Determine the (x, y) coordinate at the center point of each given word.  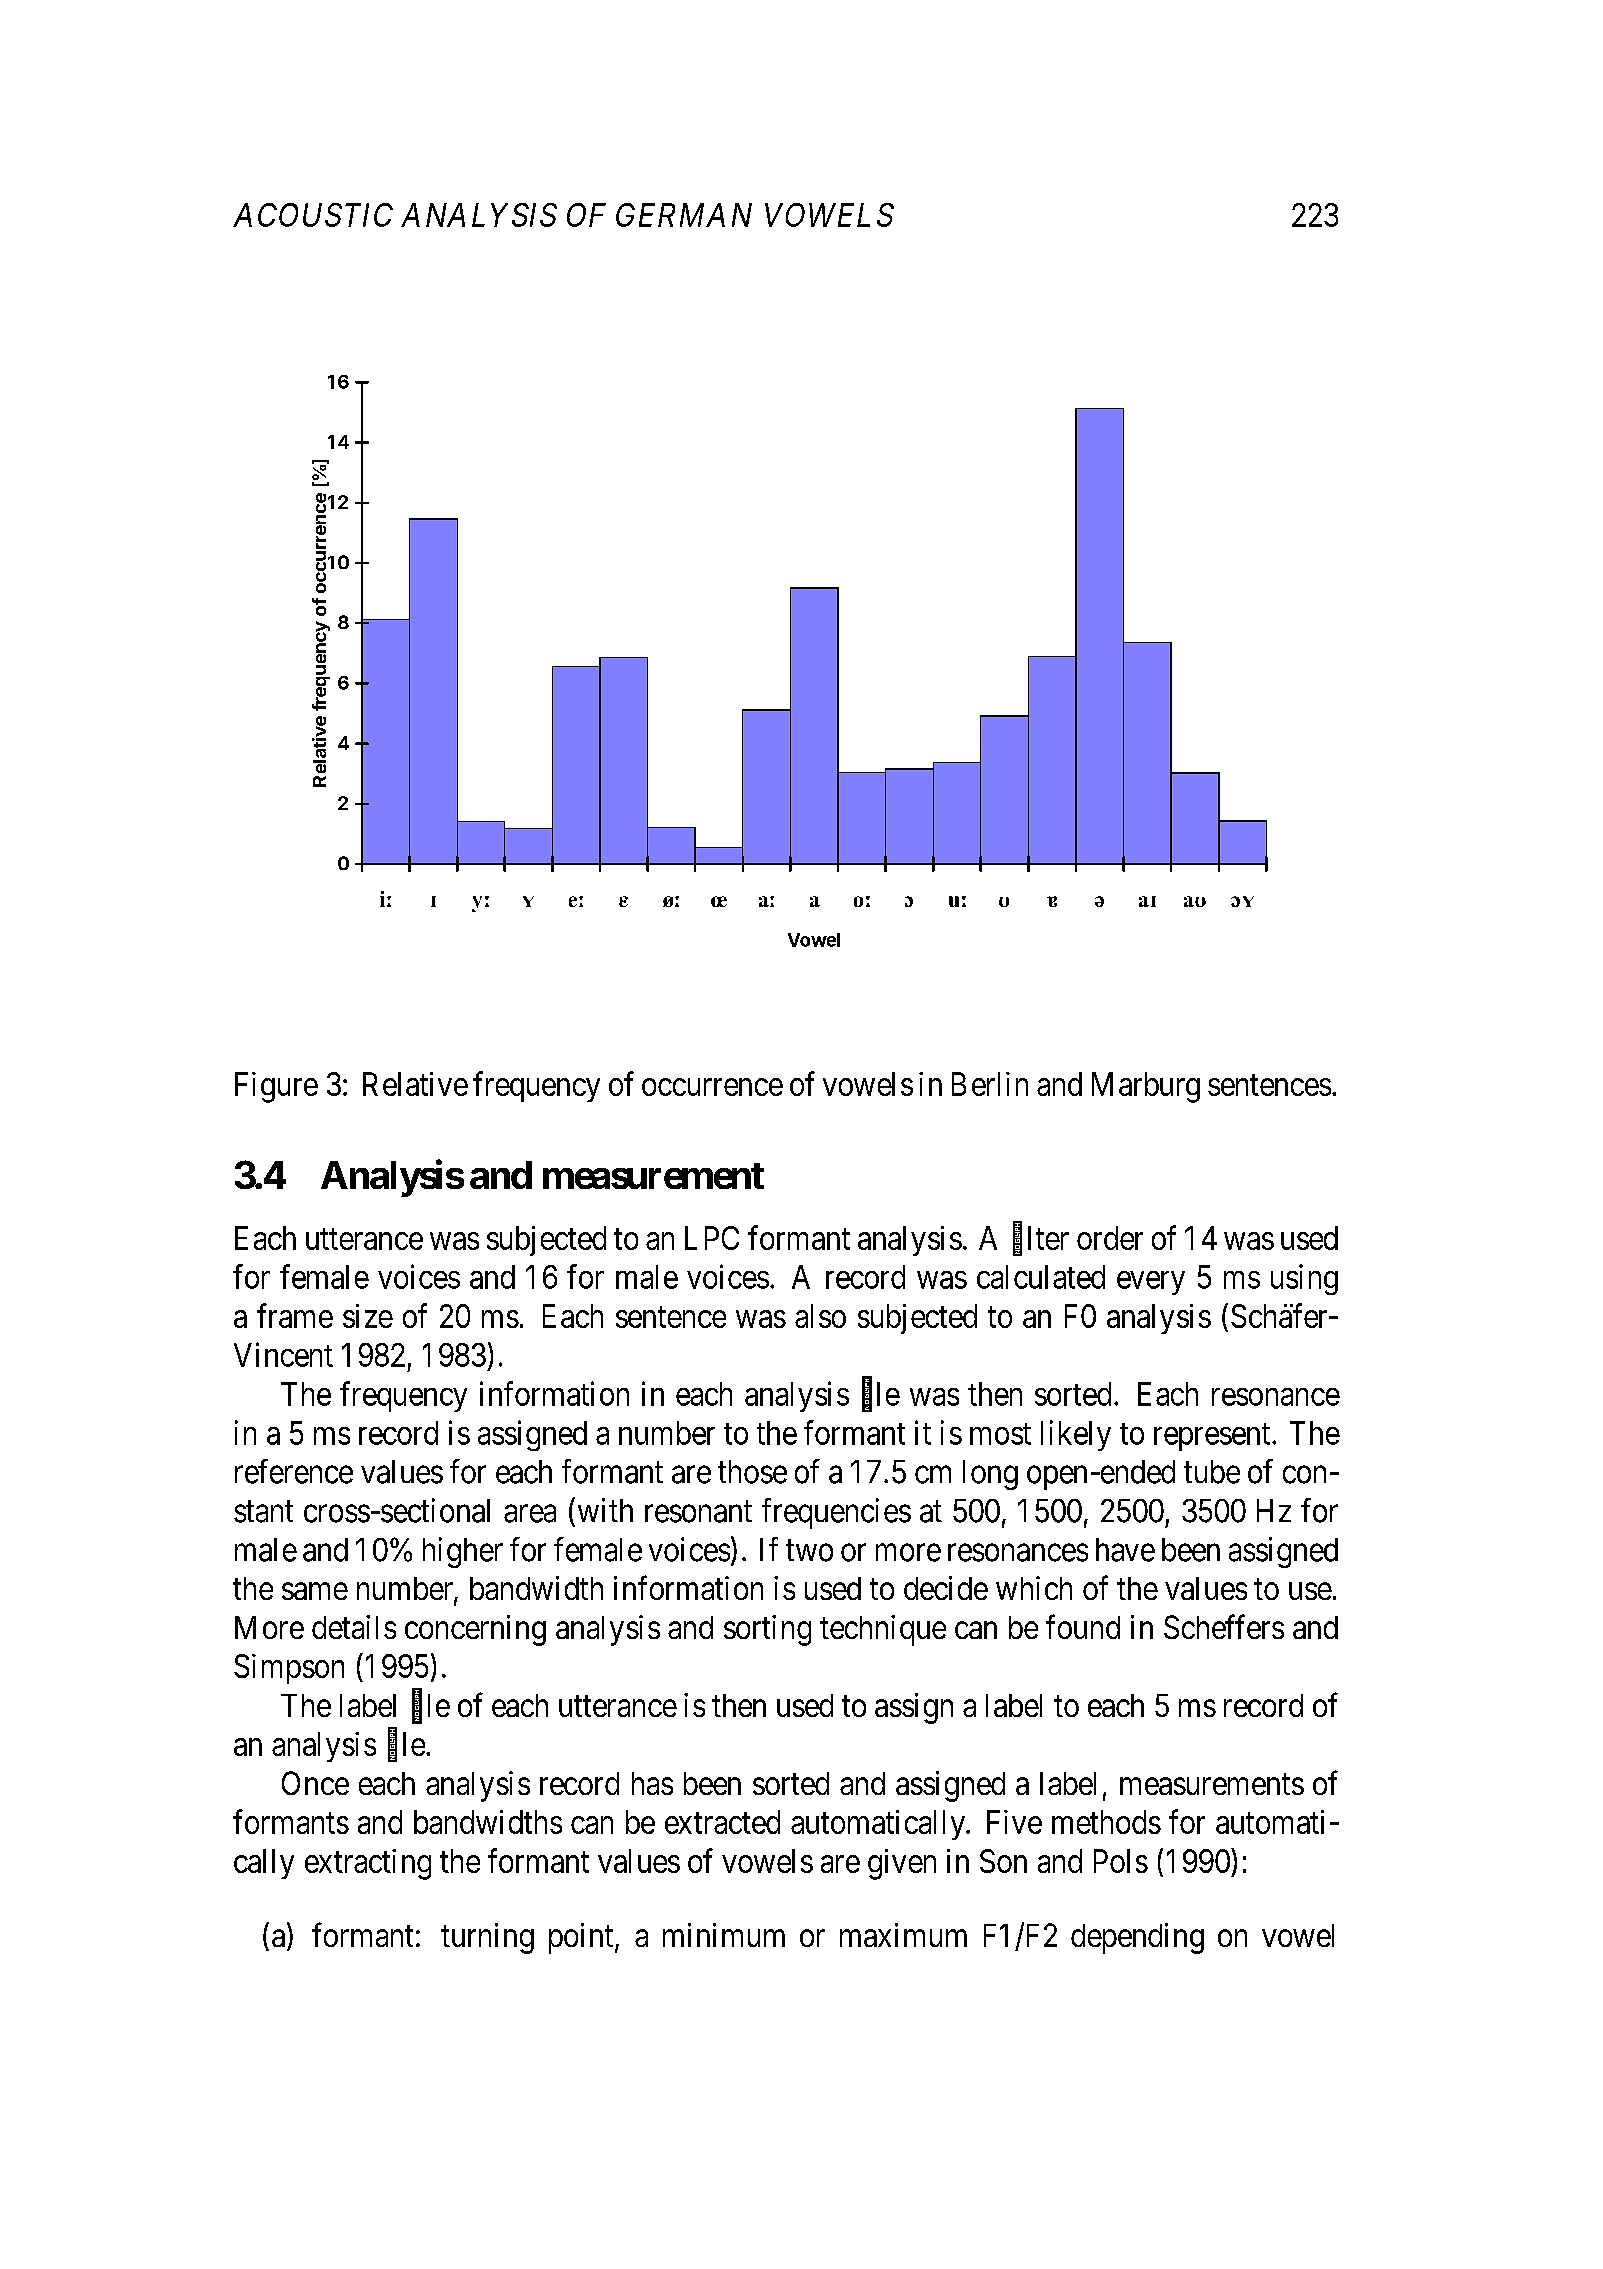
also (820, 1316)
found (1083, 1627)
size (368, 1316)
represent (1213, 1437)
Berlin (990, 1084)
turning (487, 1938)
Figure (276, 1087)
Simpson (289, 1669)
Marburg (1146, 1087)
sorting (767, 1630)
